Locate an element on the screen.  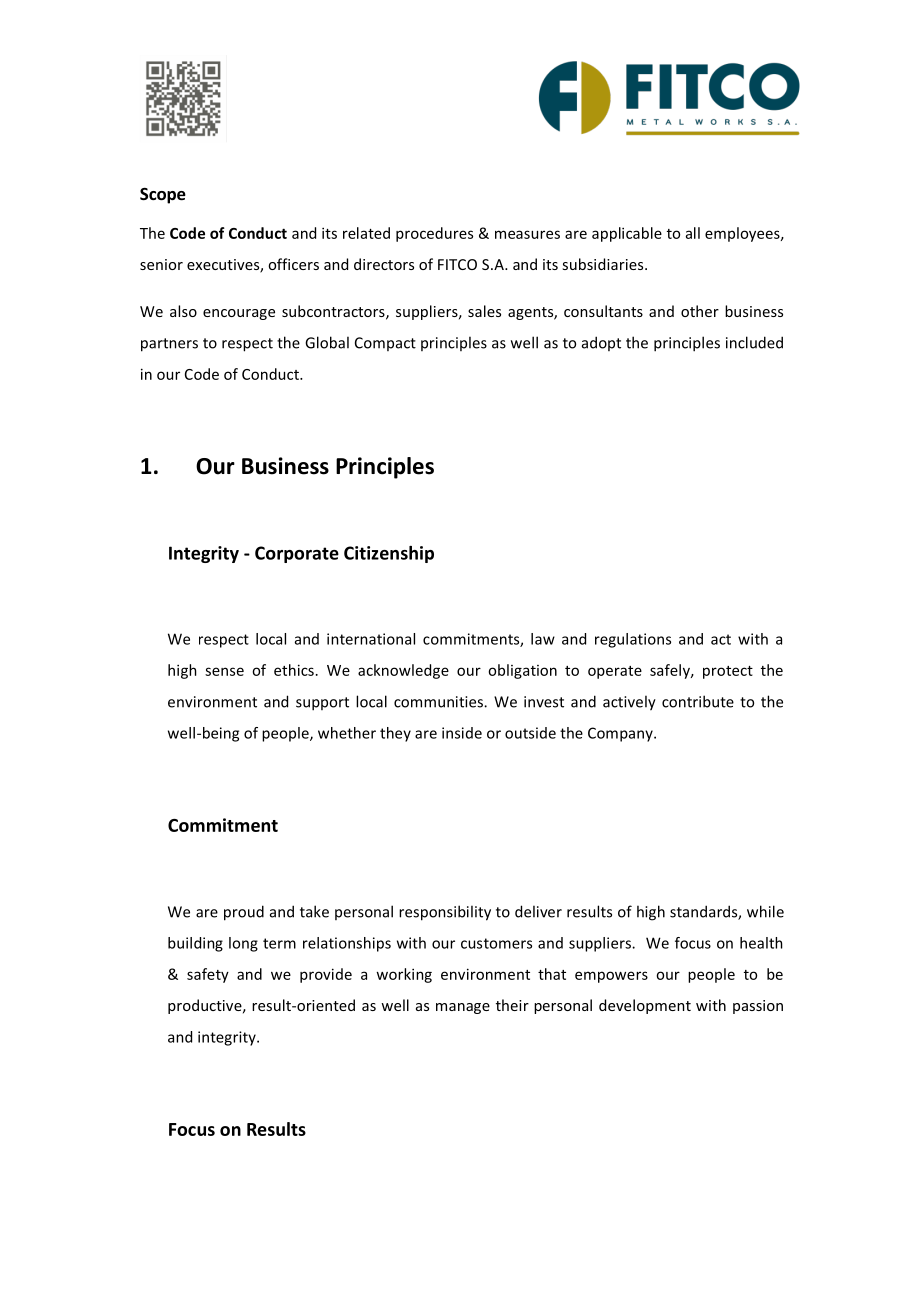
manage is located at coordinates (463, 1008).
